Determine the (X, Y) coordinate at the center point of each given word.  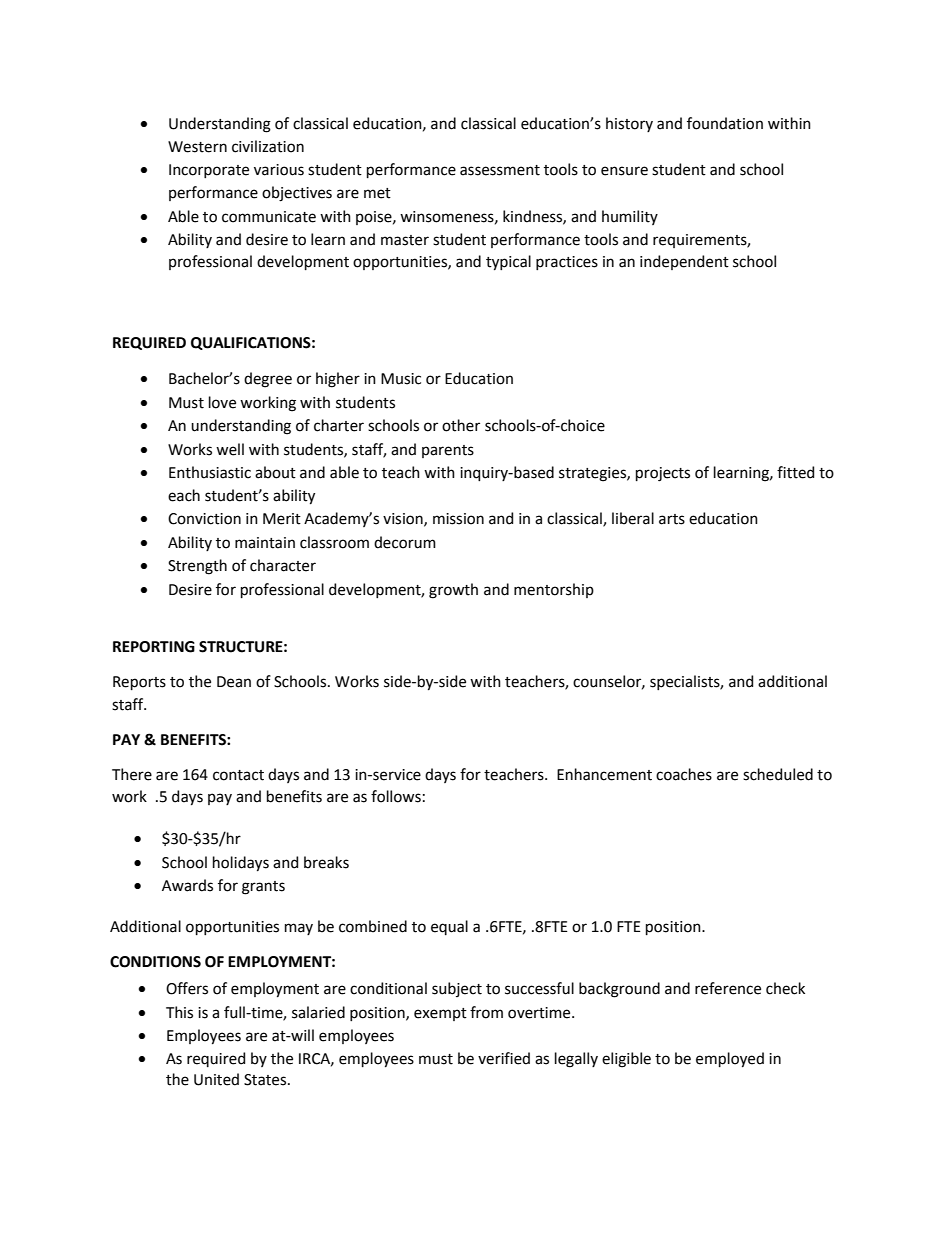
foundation (725, 123)
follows (396, 796)
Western (197, 147)
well (230, 449)
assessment (500, 170)
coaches (684, 774)
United (216, 1079)
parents (448, 451)
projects (663, 474)
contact (238, 775)
